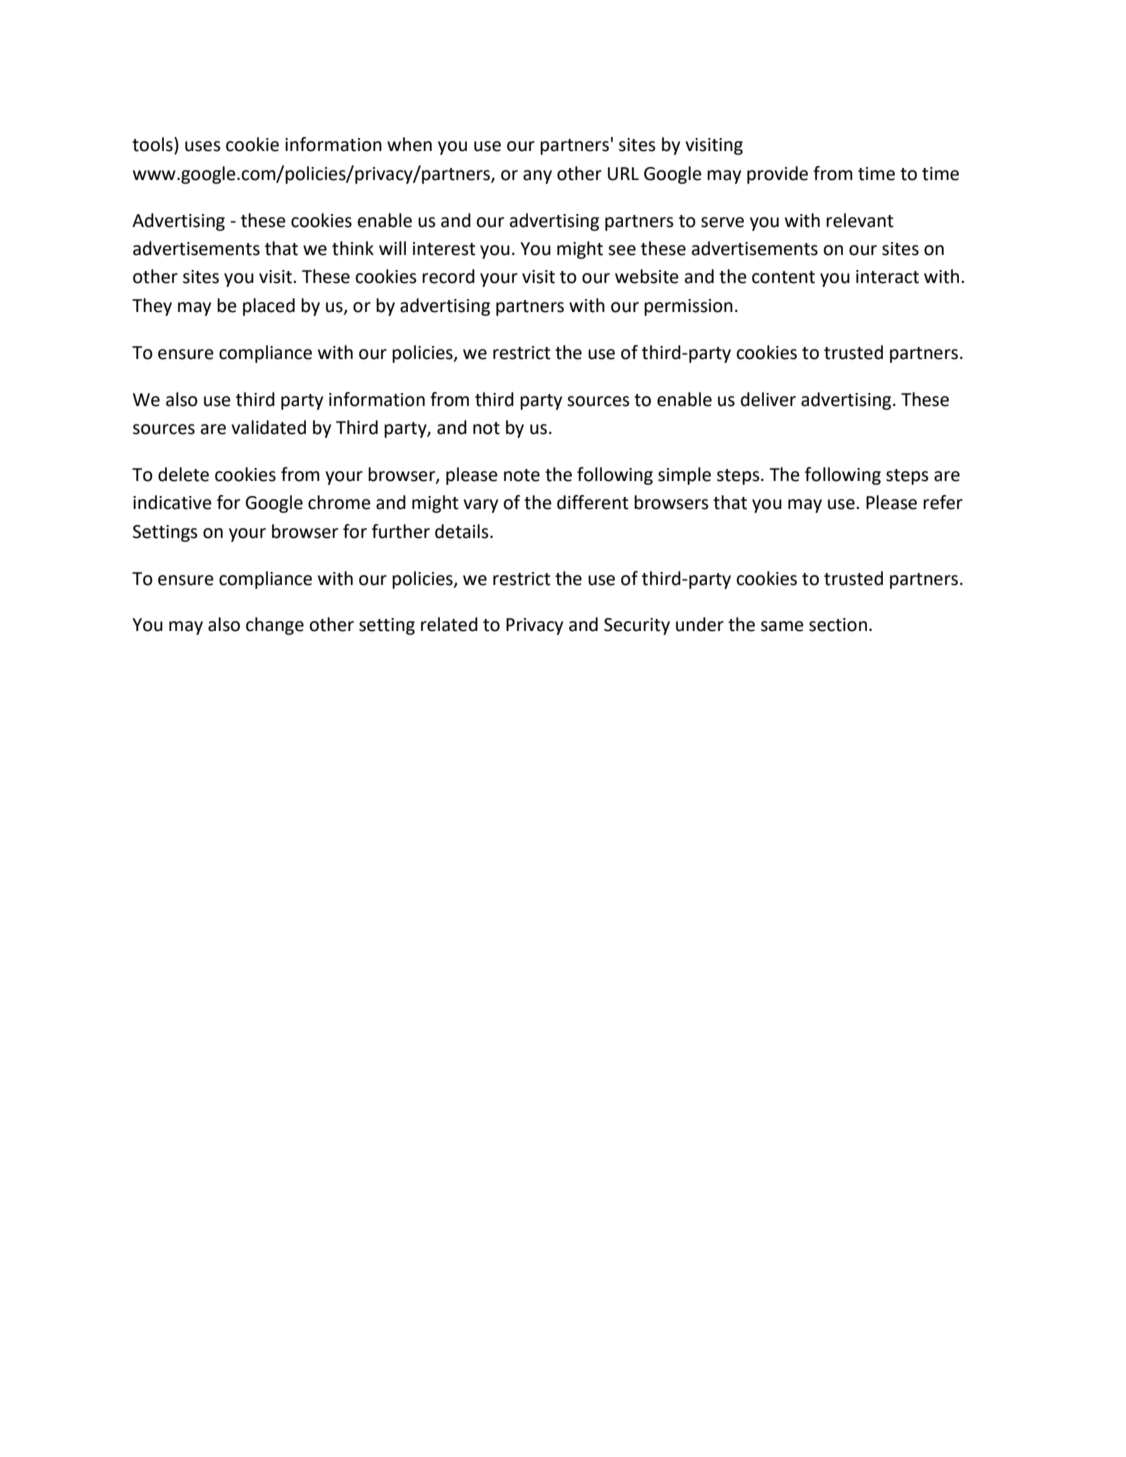 This screenshot has width=1126, height=1457. Describe the element at coordinates (637, 626) in the screenshot. I see `Security` at that location.
